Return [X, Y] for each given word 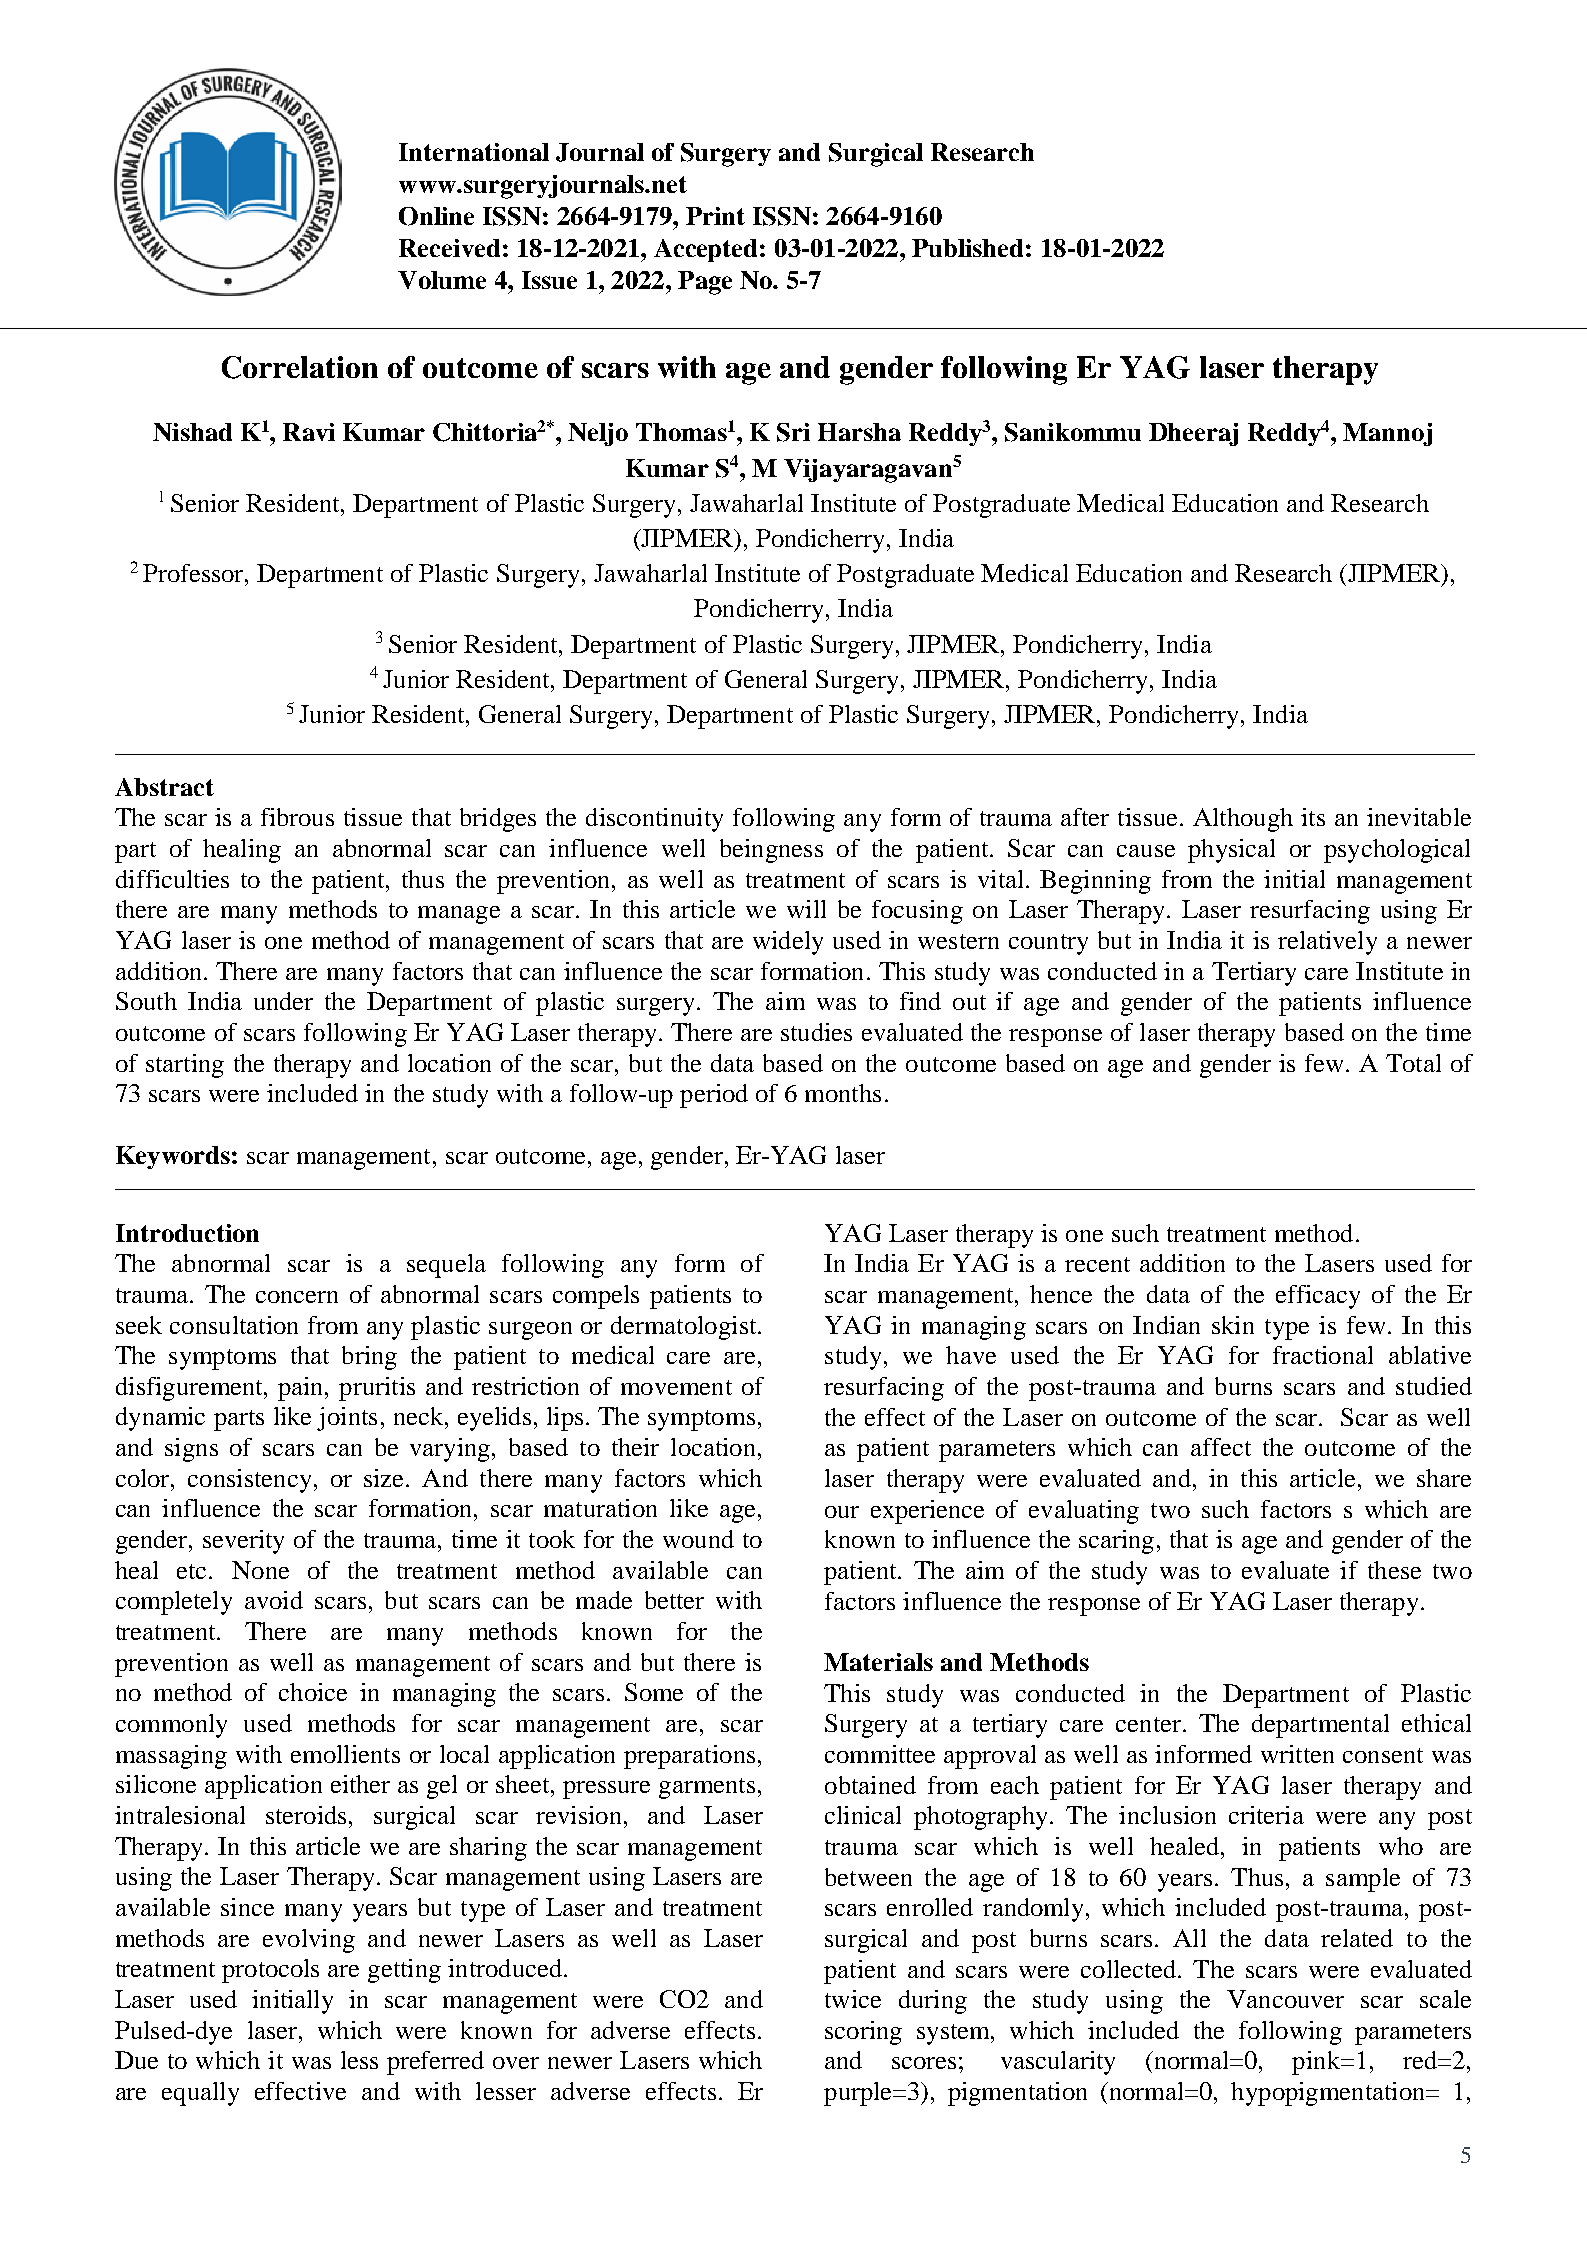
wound [698, 1539]
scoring [863, 2033]
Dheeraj [1193, 434]
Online [436, 216]
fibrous [297, 817]
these [1394, 1570]
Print [715, 216]
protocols [270, 1971]
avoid [274, 1600]
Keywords [173, 1157]
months [843, 1093]
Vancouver [1285, 1999]
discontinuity [654, 820]
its [1313, 817]
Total [1413, 1063]
